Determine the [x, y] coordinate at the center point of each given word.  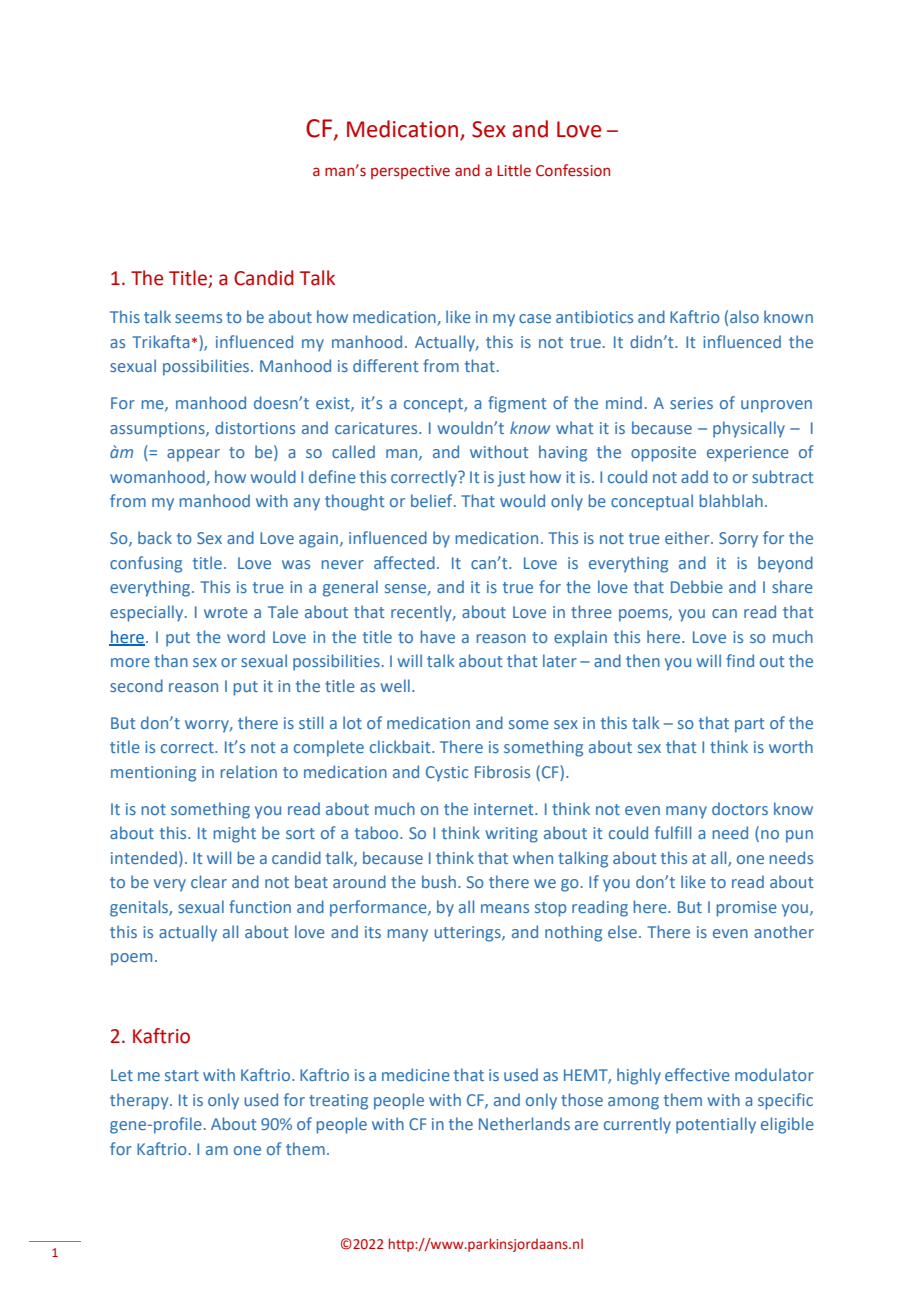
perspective [410, 172]
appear [193, 455]
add [694, 476]
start [182, 1075]
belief [433, 500]
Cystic [447, 774]
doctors [740, 808]
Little [514, 170]
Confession [573, 170]
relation [249, 771]
